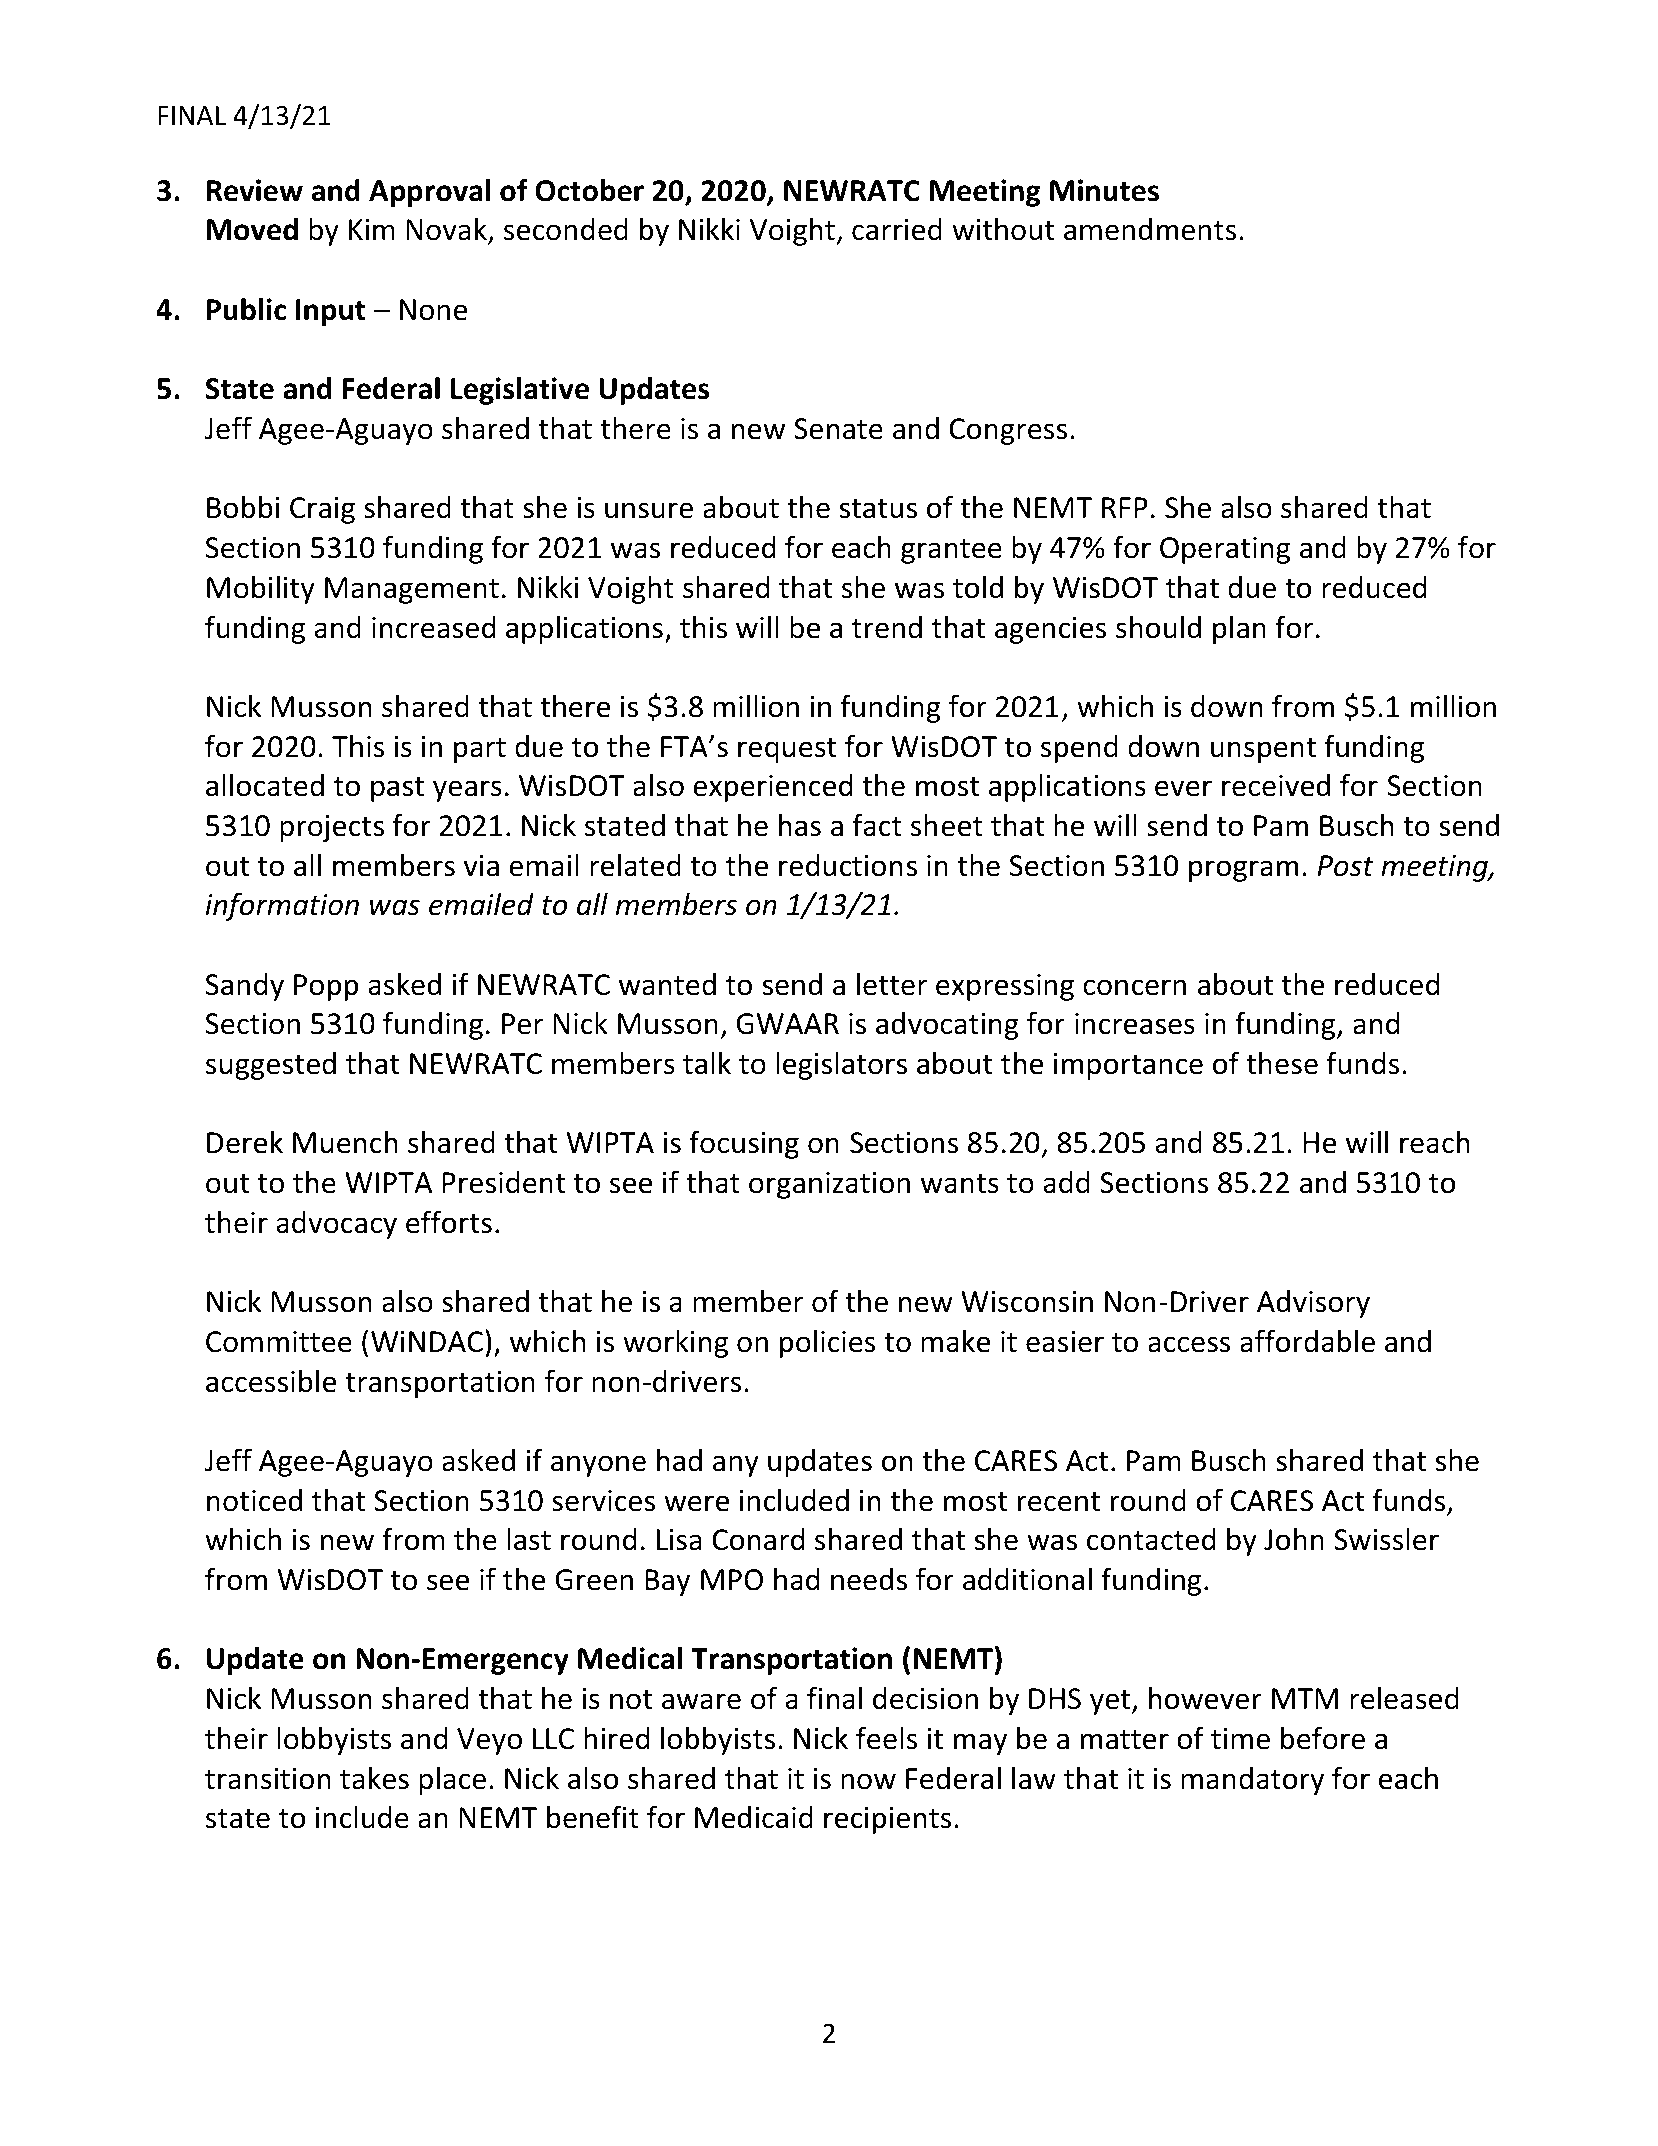 This screenshot has height=2146, width=1658. What do you see at coordinates (372, 229) in the screenshot?
I see `Kim` at bounding box center [372, 229].
